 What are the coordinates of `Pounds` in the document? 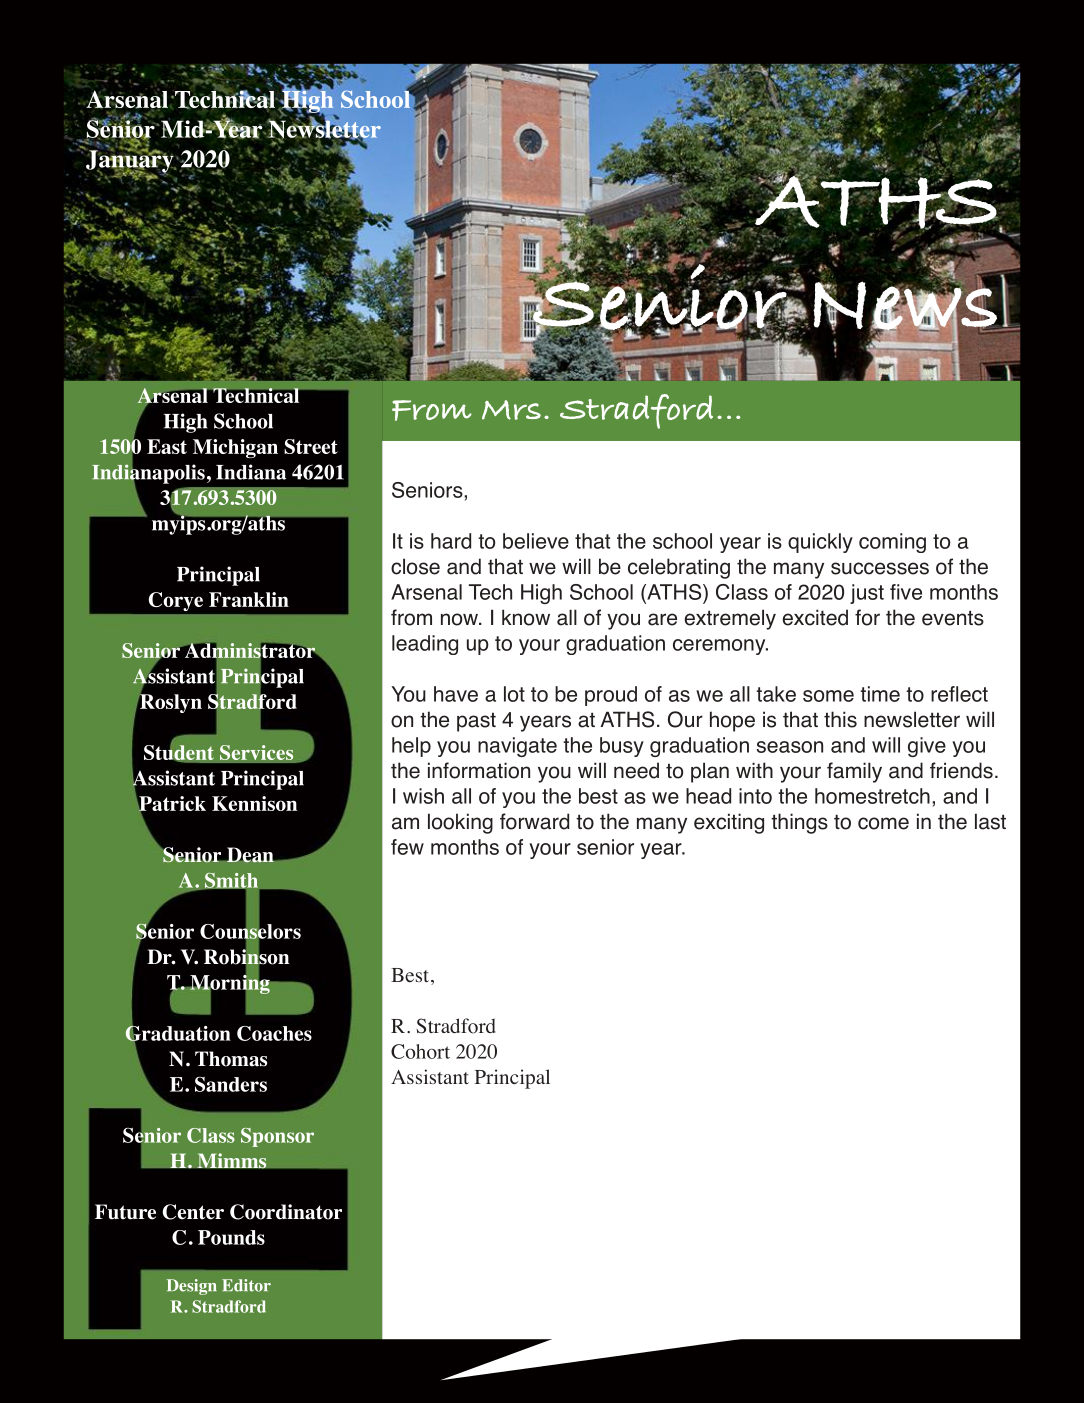 It's located at (231, 1237).
